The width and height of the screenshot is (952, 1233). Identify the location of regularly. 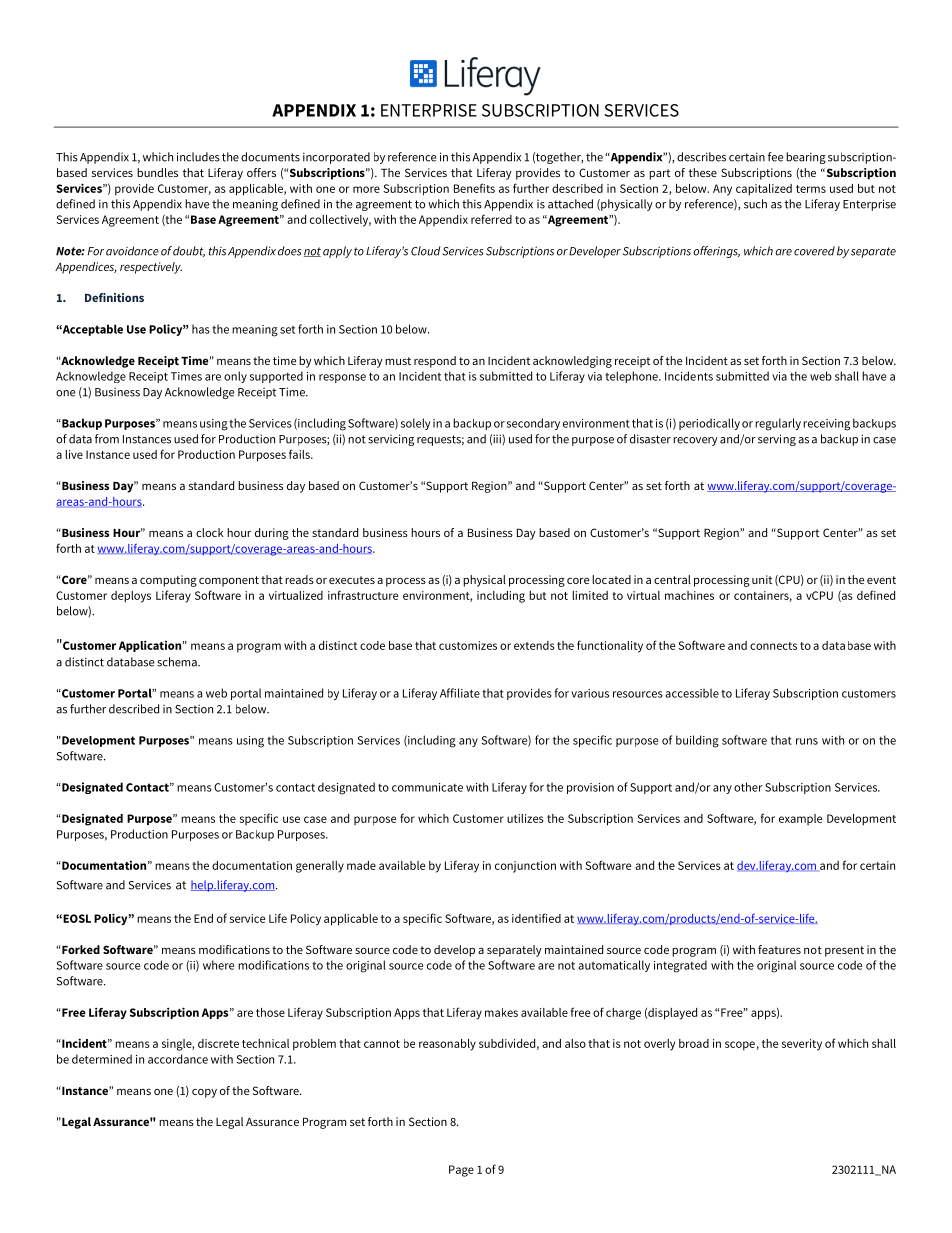
(778, 424).
